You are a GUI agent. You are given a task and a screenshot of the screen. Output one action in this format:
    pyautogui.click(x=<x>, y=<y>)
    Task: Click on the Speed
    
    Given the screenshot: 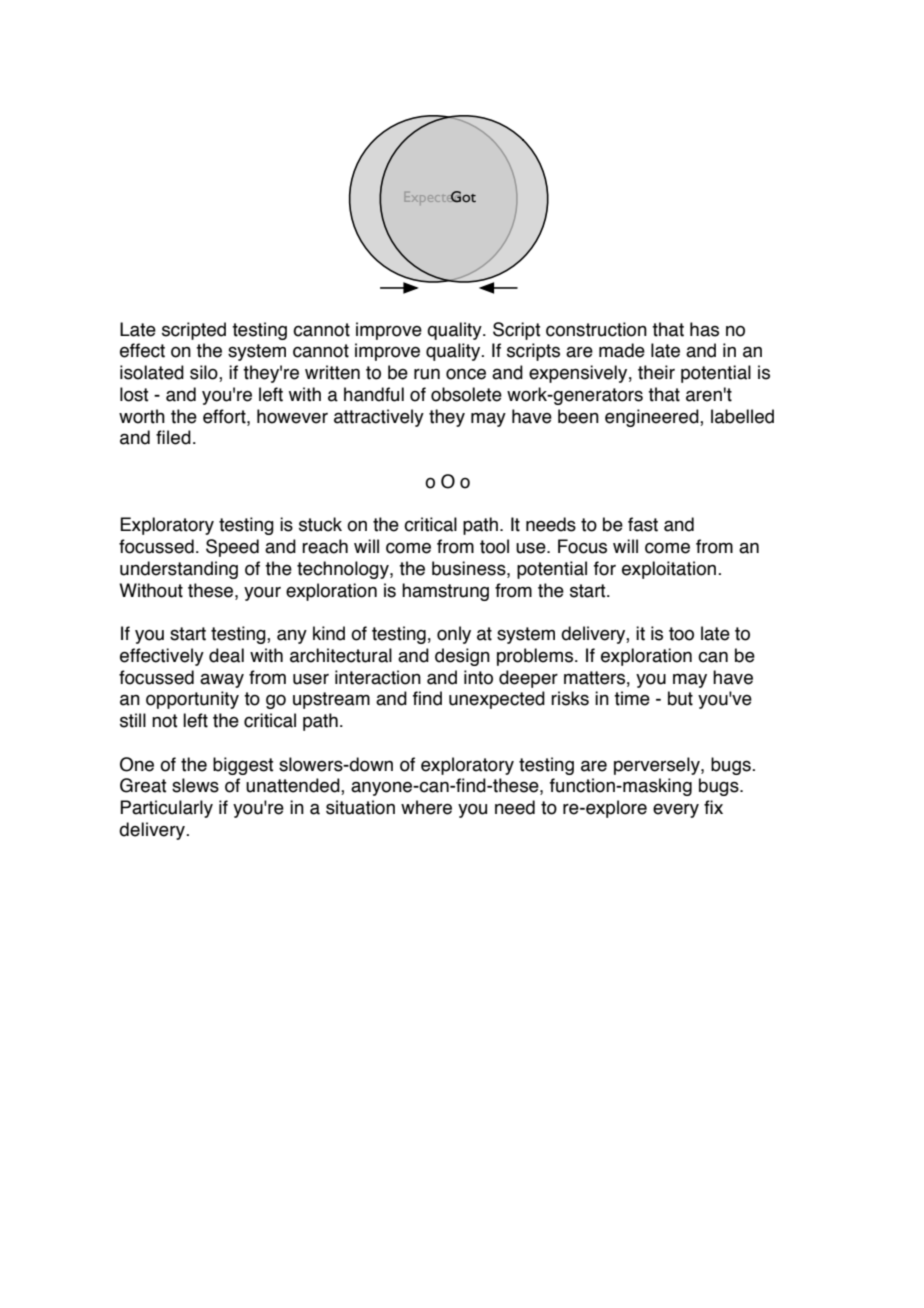 What is the action you would take?
    pyautogui.click(x=232, y=548)
